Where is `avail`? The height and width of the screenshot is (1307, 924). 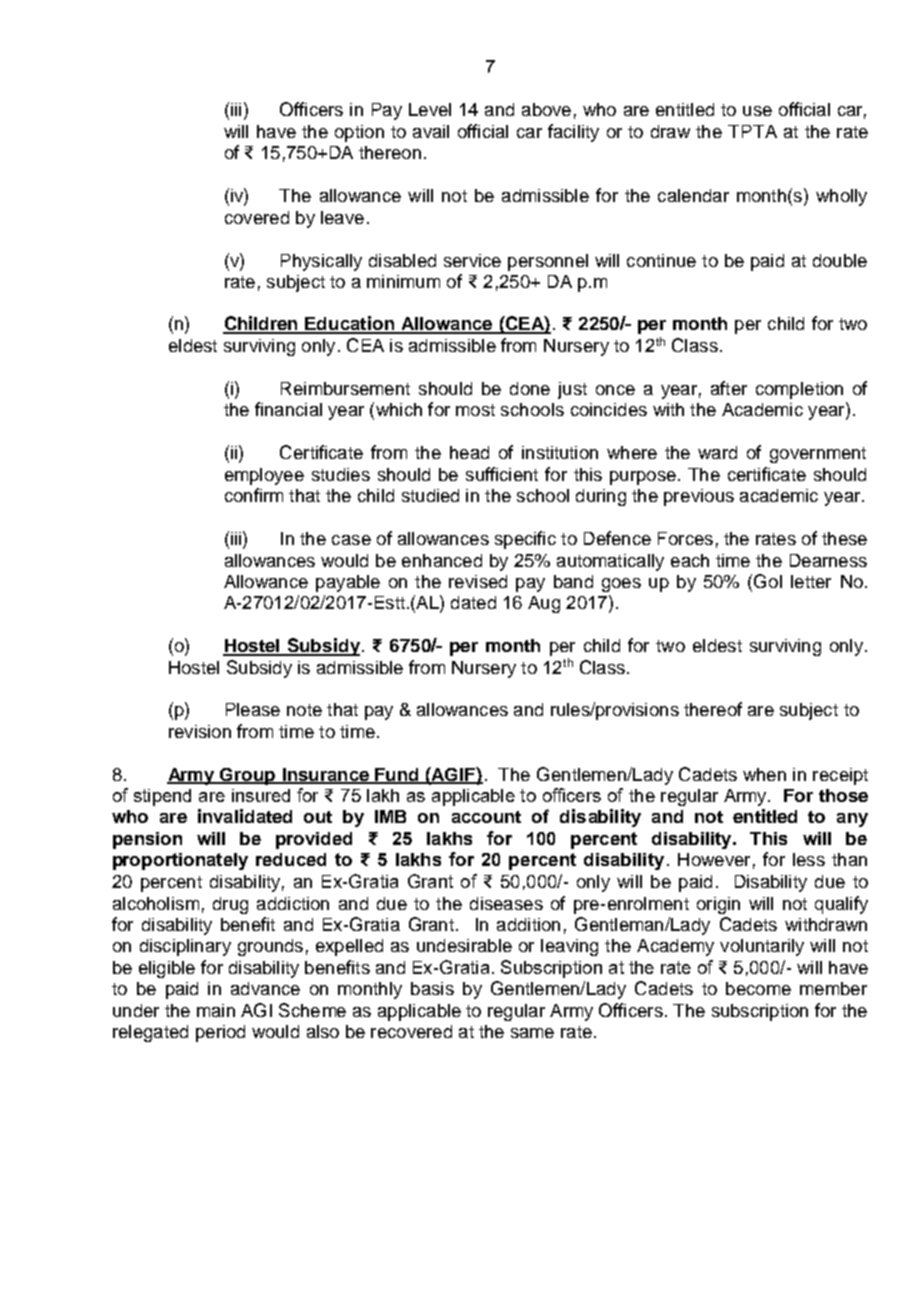
avail is located at coordinates (431, 131).
